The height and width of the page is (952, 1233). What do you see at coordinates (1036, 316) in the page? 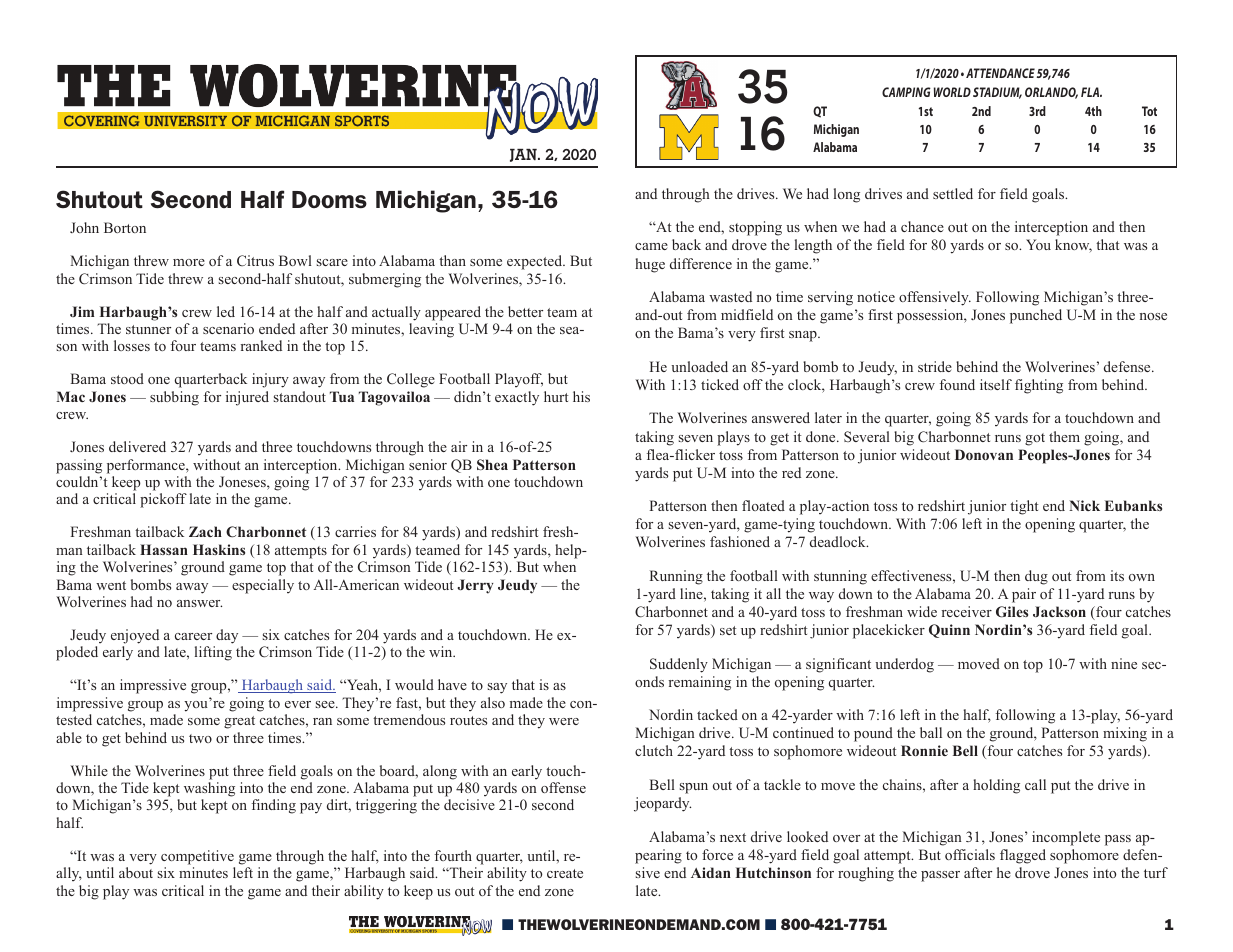
I see `punched` at bounding box center [1036, 316].
